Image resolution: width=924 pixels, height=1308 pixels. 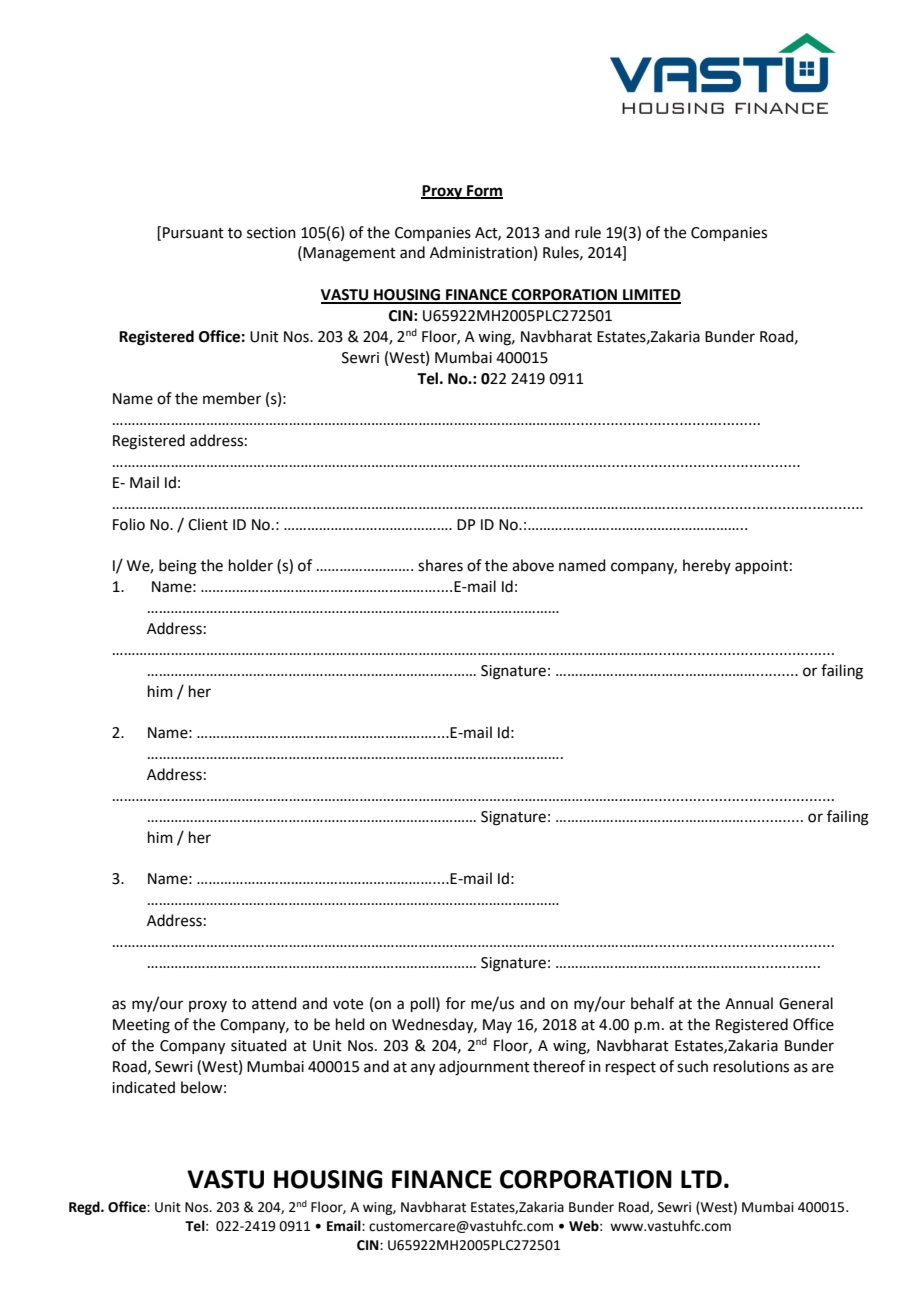 I want to click on hereby, so click(x=707, y=566).
